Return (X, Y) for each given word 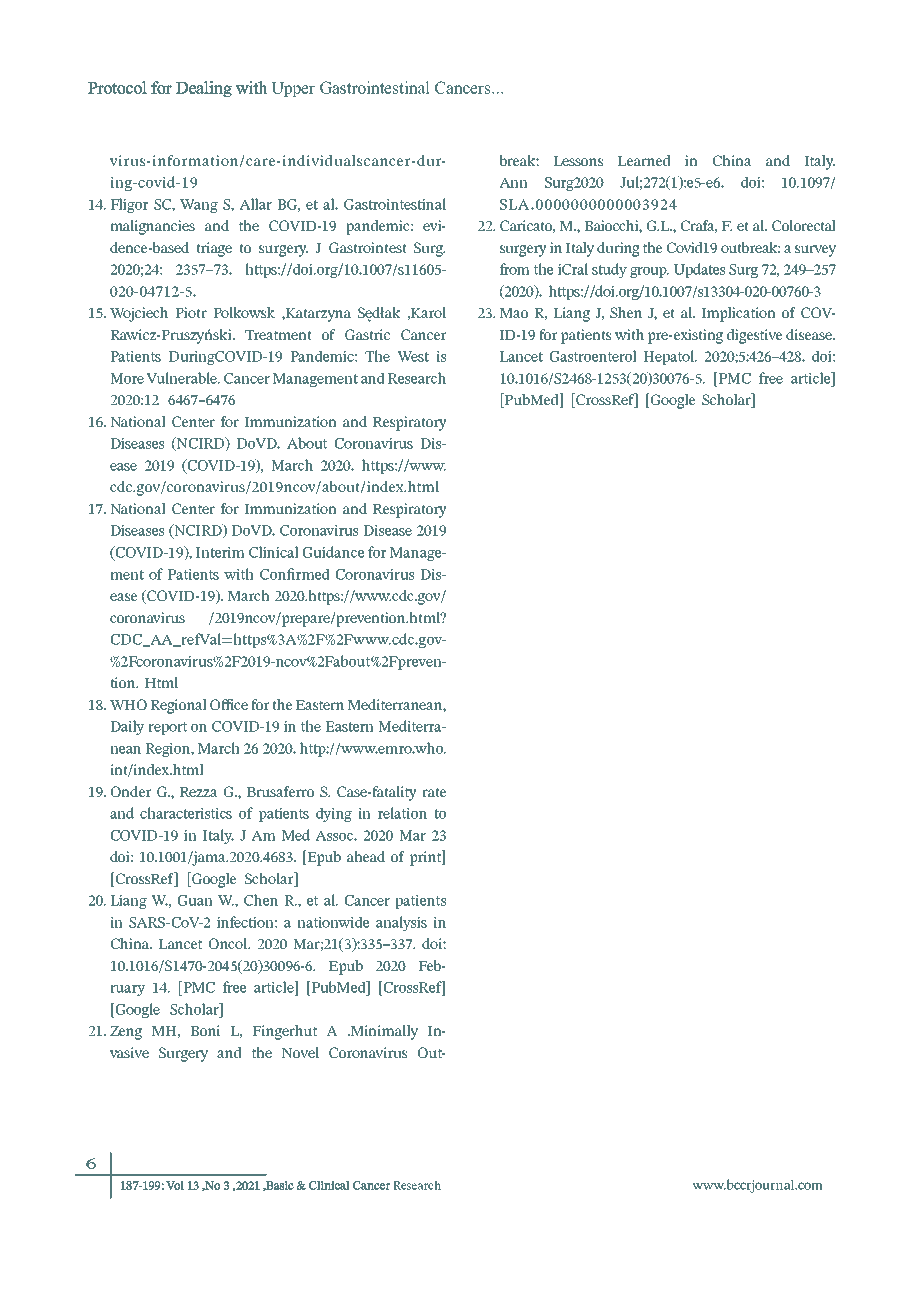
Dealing (204, 89)
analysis (401, 923)
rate (434, 792)
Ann (513, 182)
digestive (754, 336)
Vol (175, 1185)
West (413, 356)
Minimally (383, 1032)
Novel (300, 1052)
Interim (220, 552)
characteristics (186, 813)
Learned (644, 160)
